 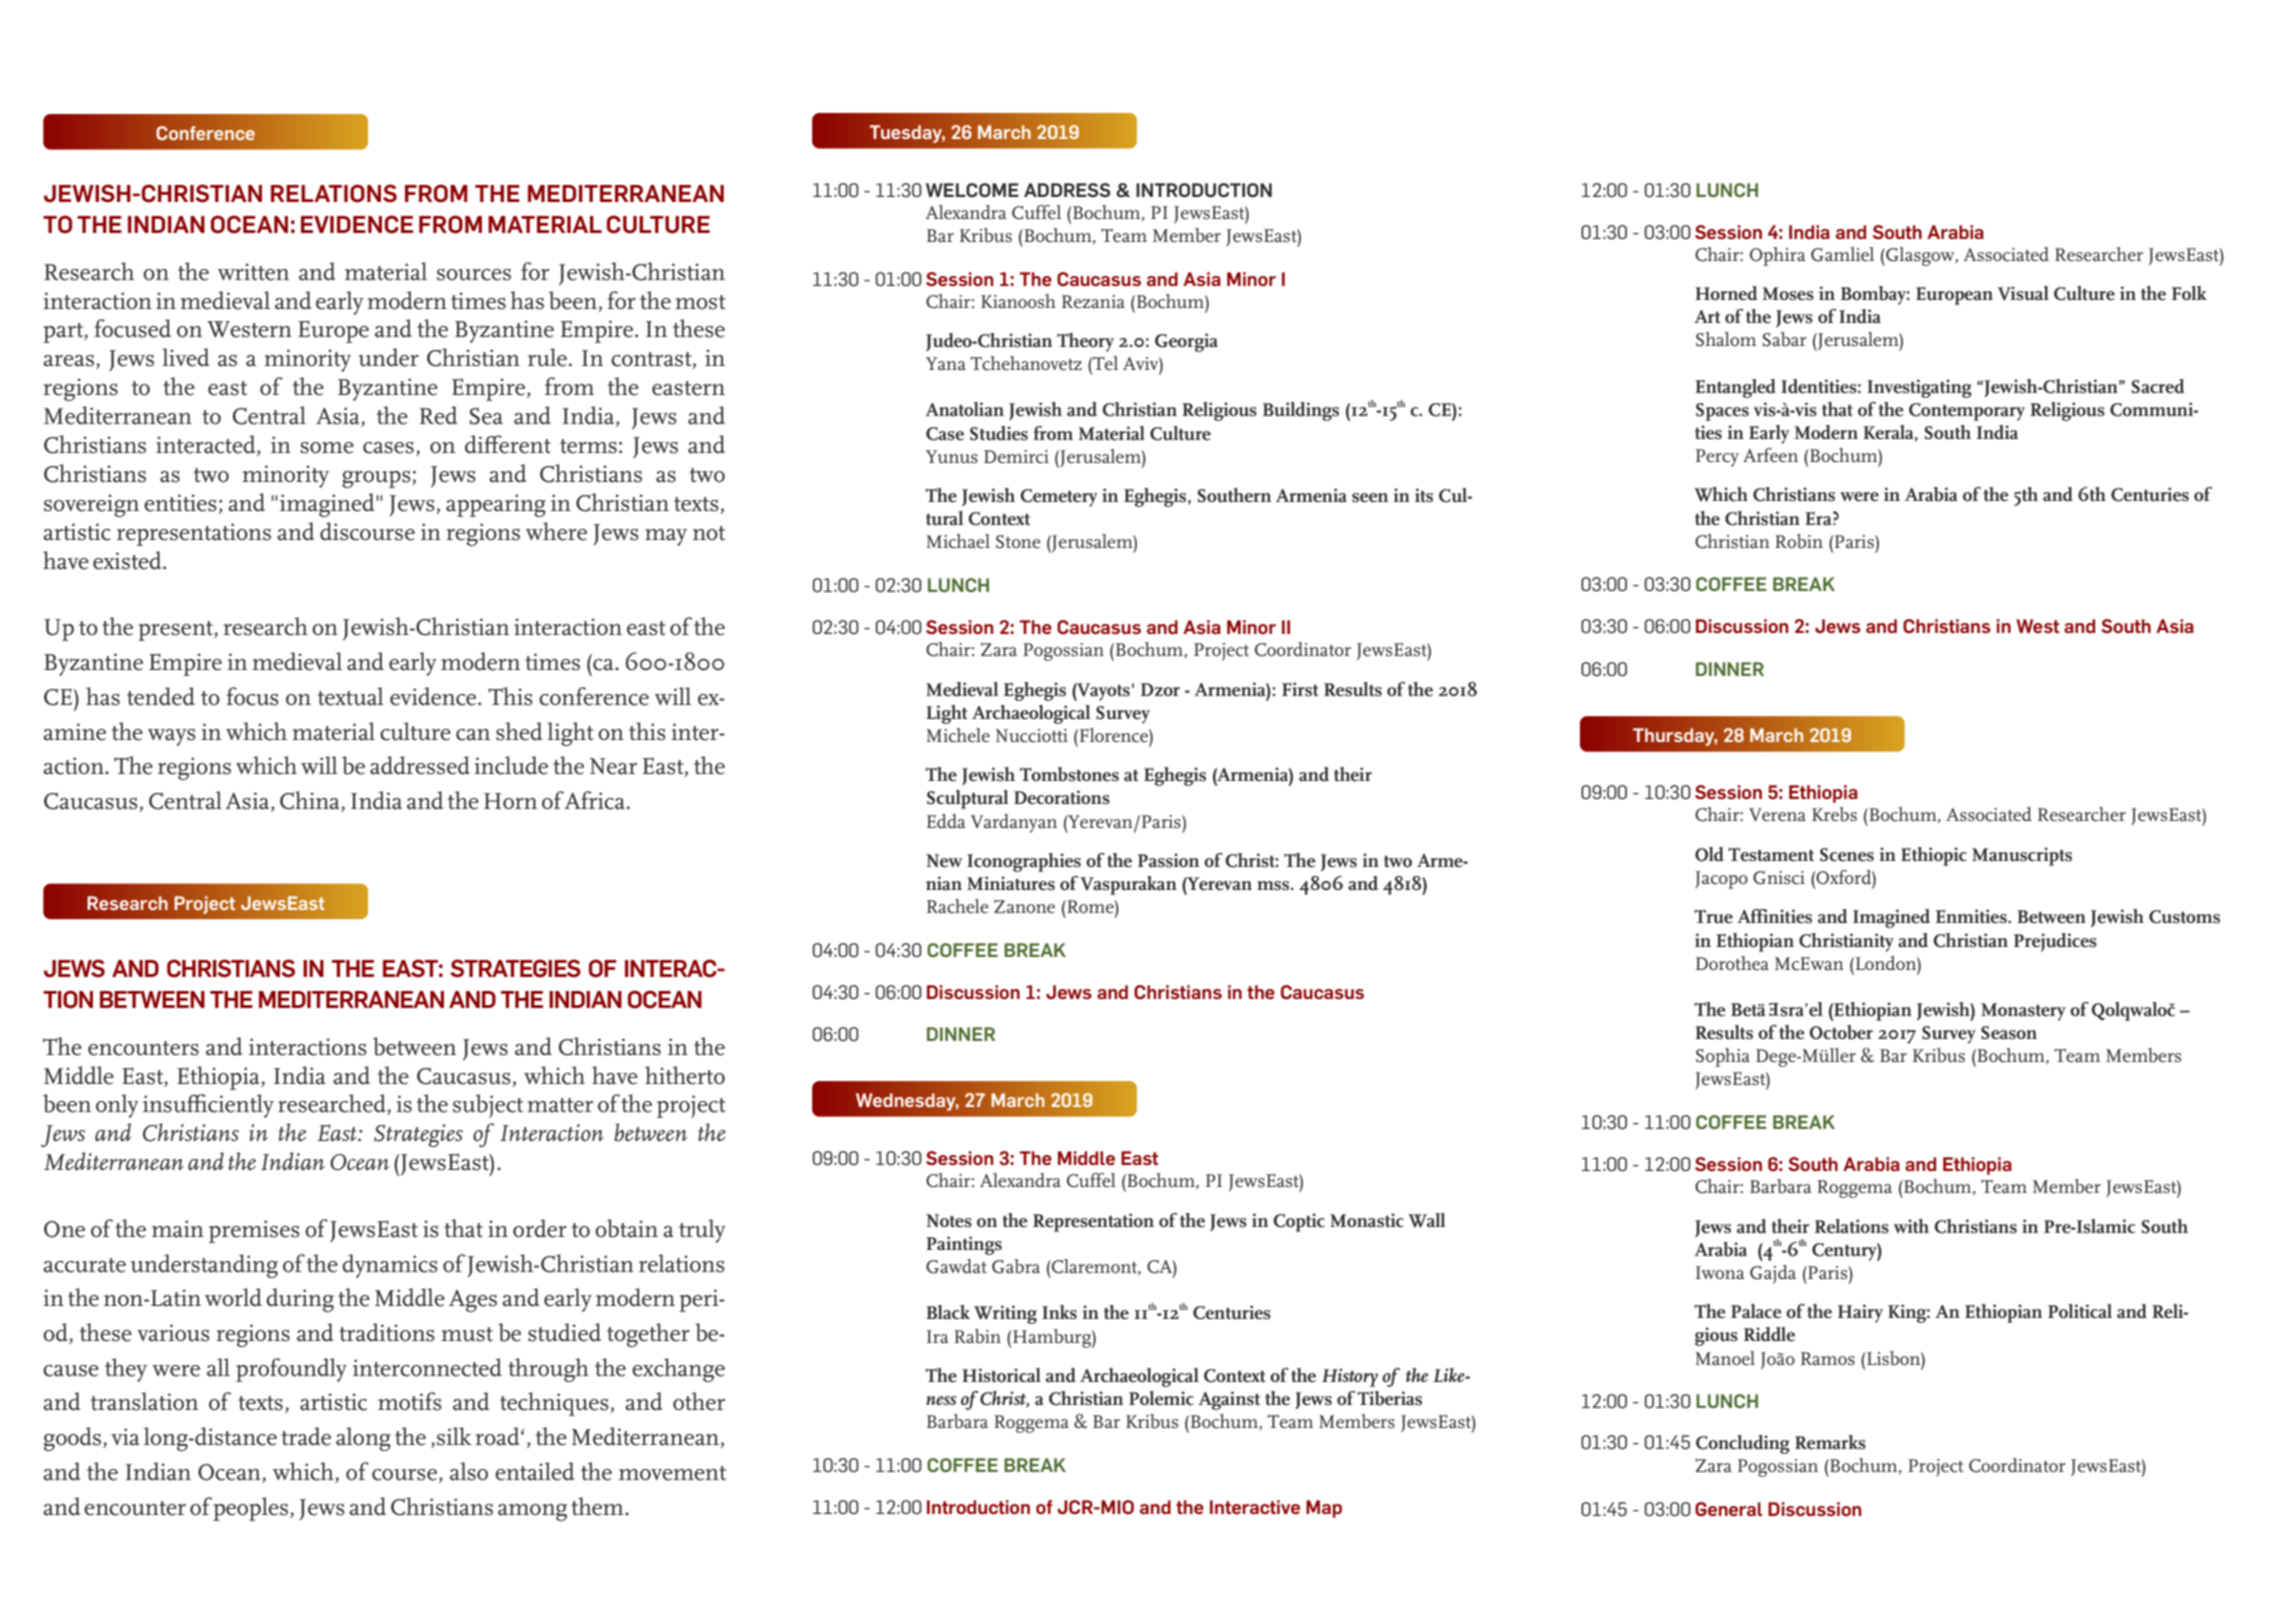 What do you see at coordinates (1911, 1226) in the image?
I see `with` at bounding box center [1911, 1226].
